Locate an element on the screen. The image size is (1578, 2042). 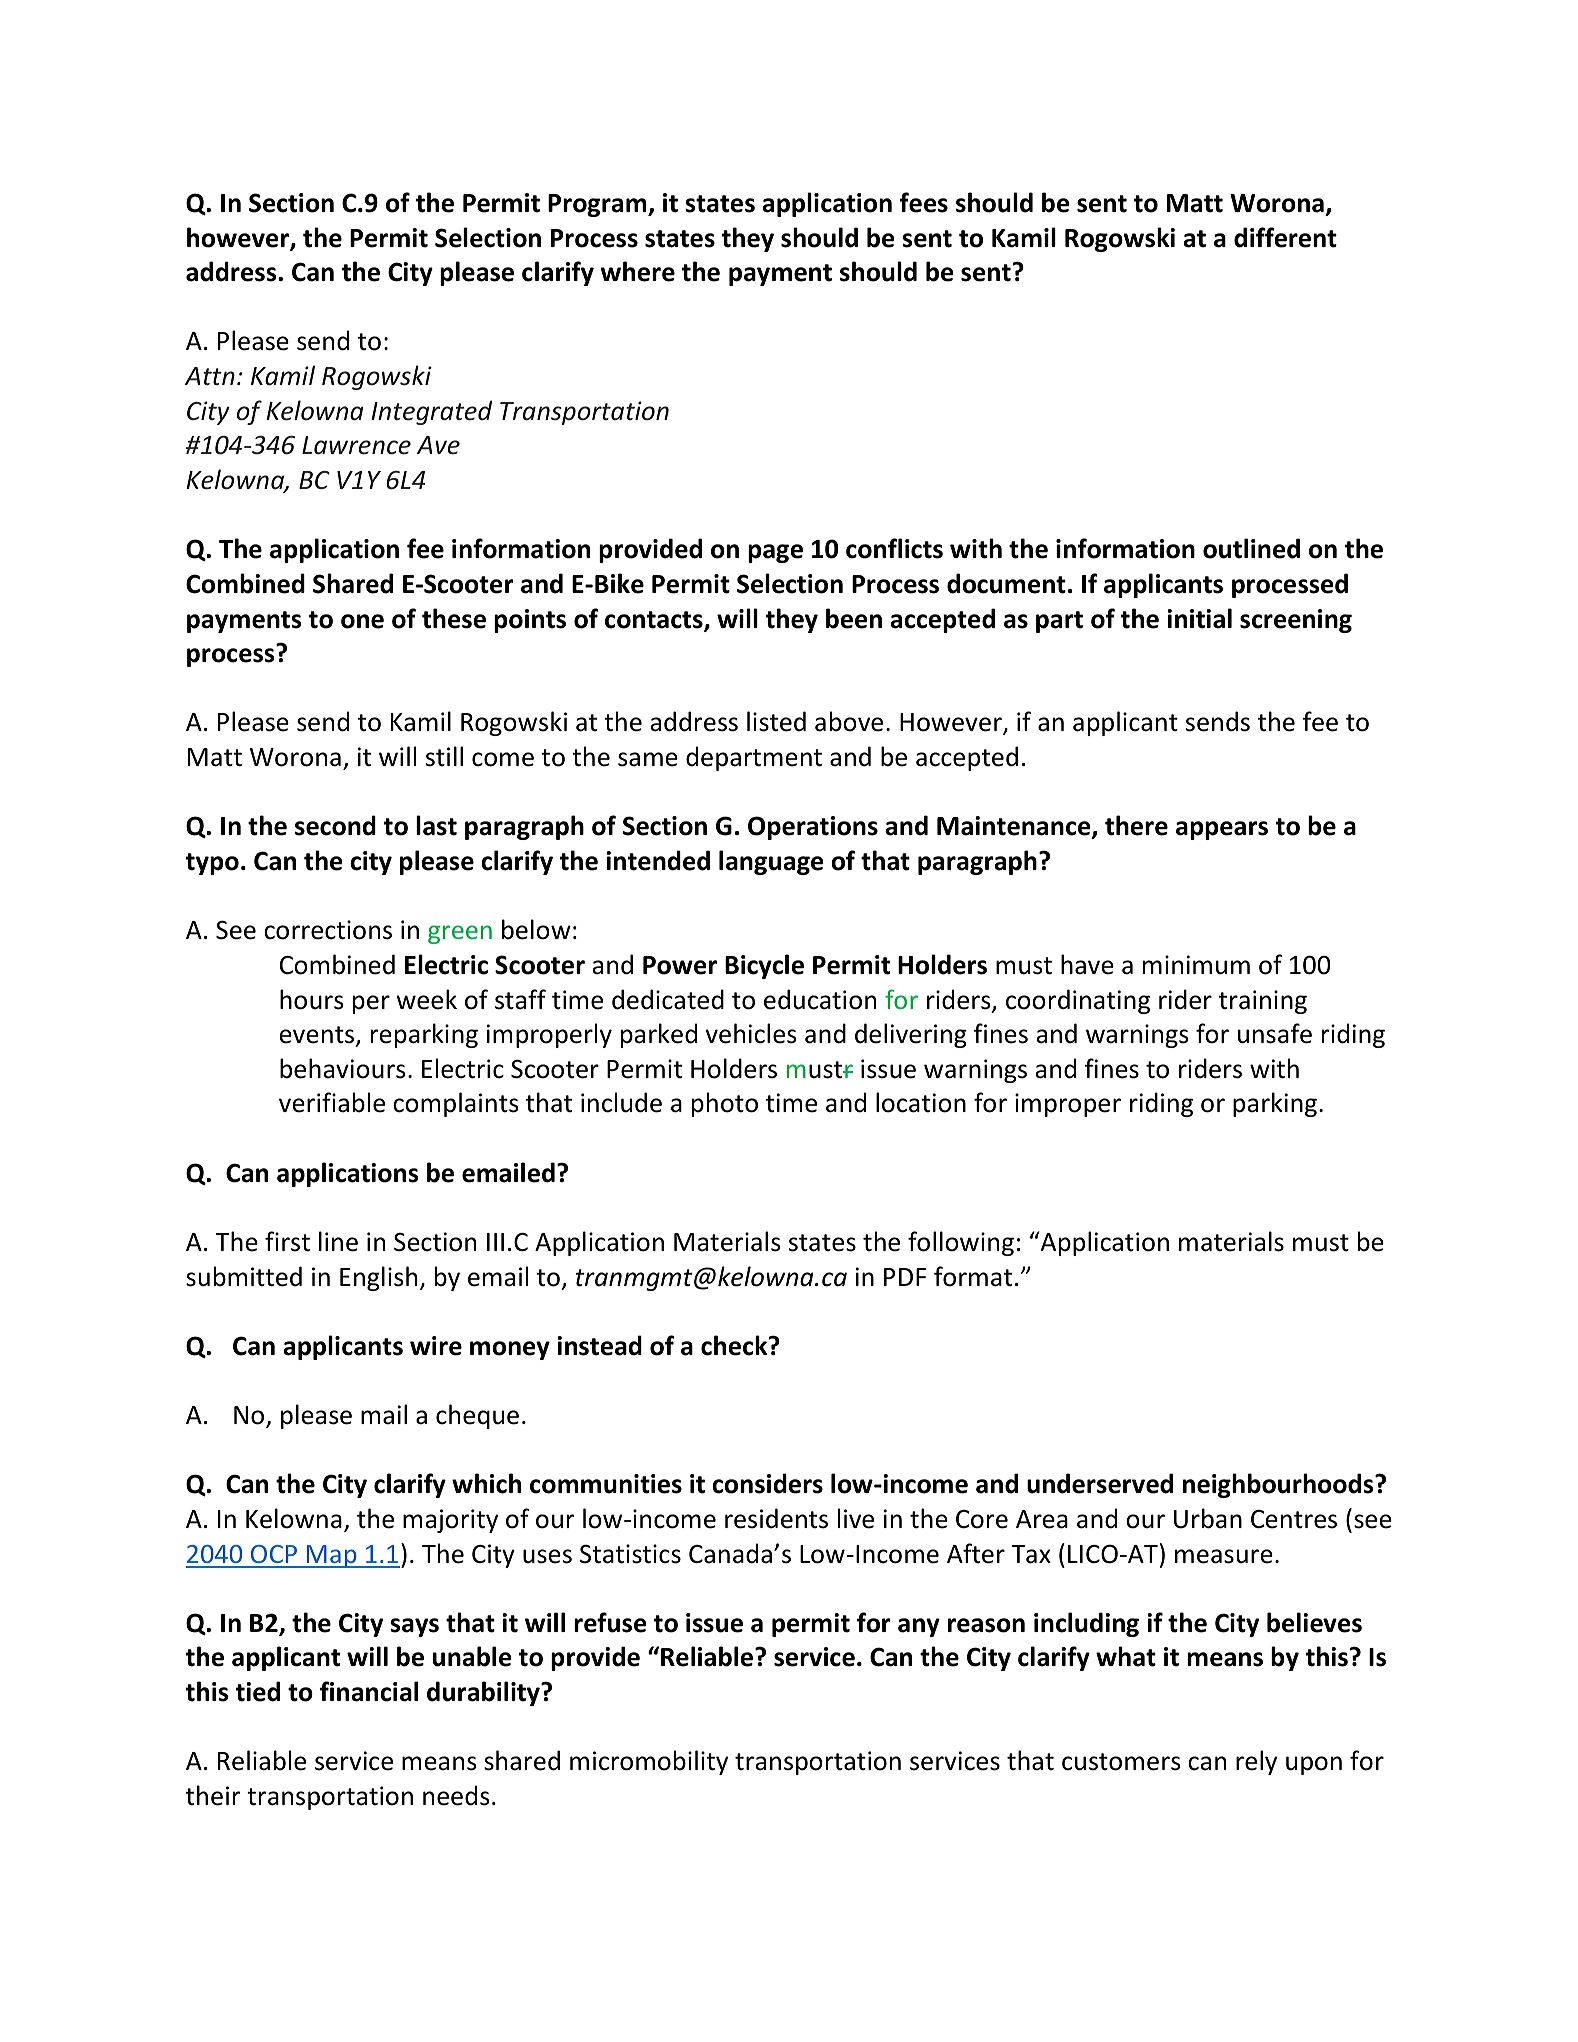
different is located at coordinates (1285, 237).
